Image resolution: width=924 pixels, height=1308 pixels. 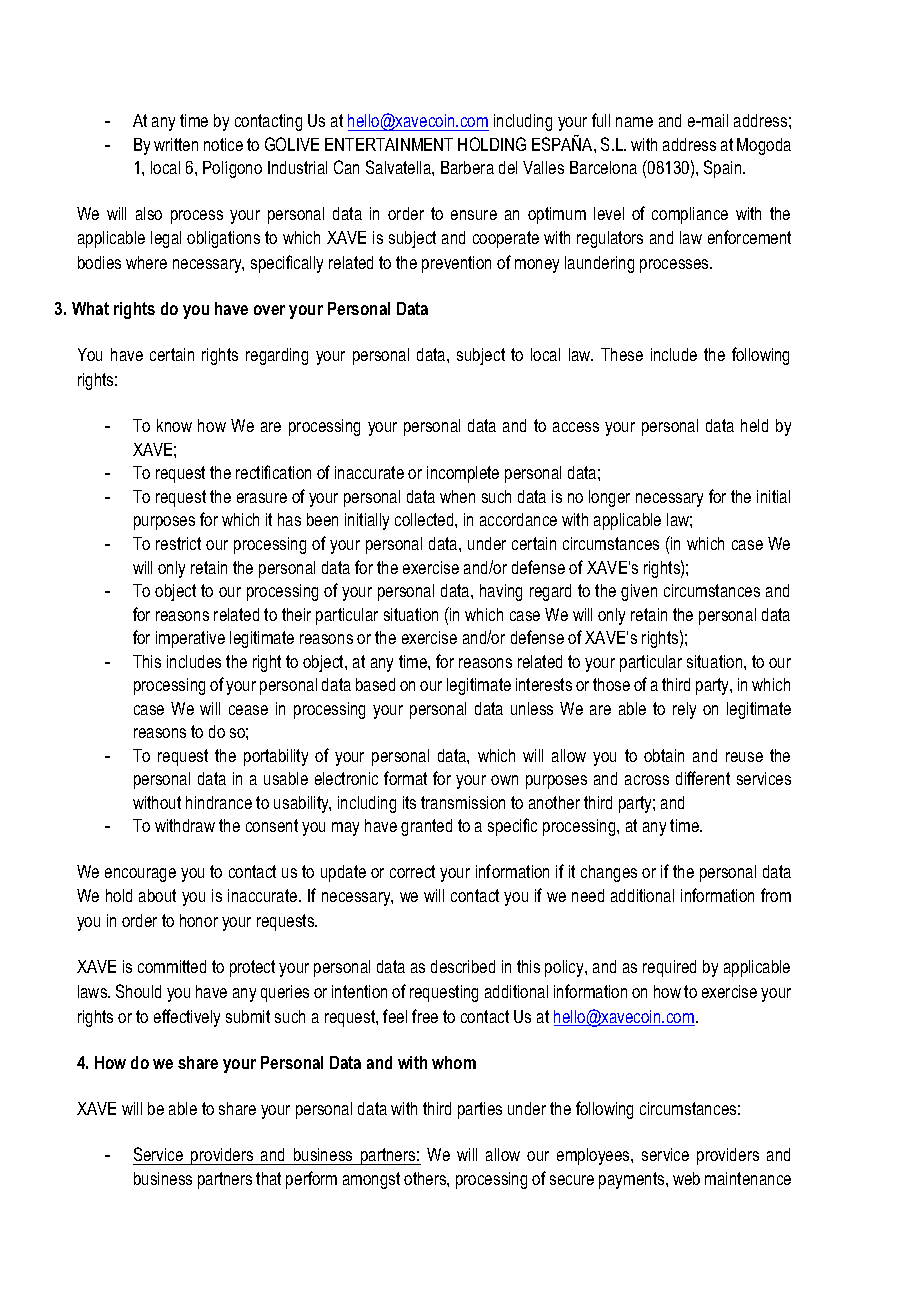 I want to click on imperative, so click(x=190, y=639).
